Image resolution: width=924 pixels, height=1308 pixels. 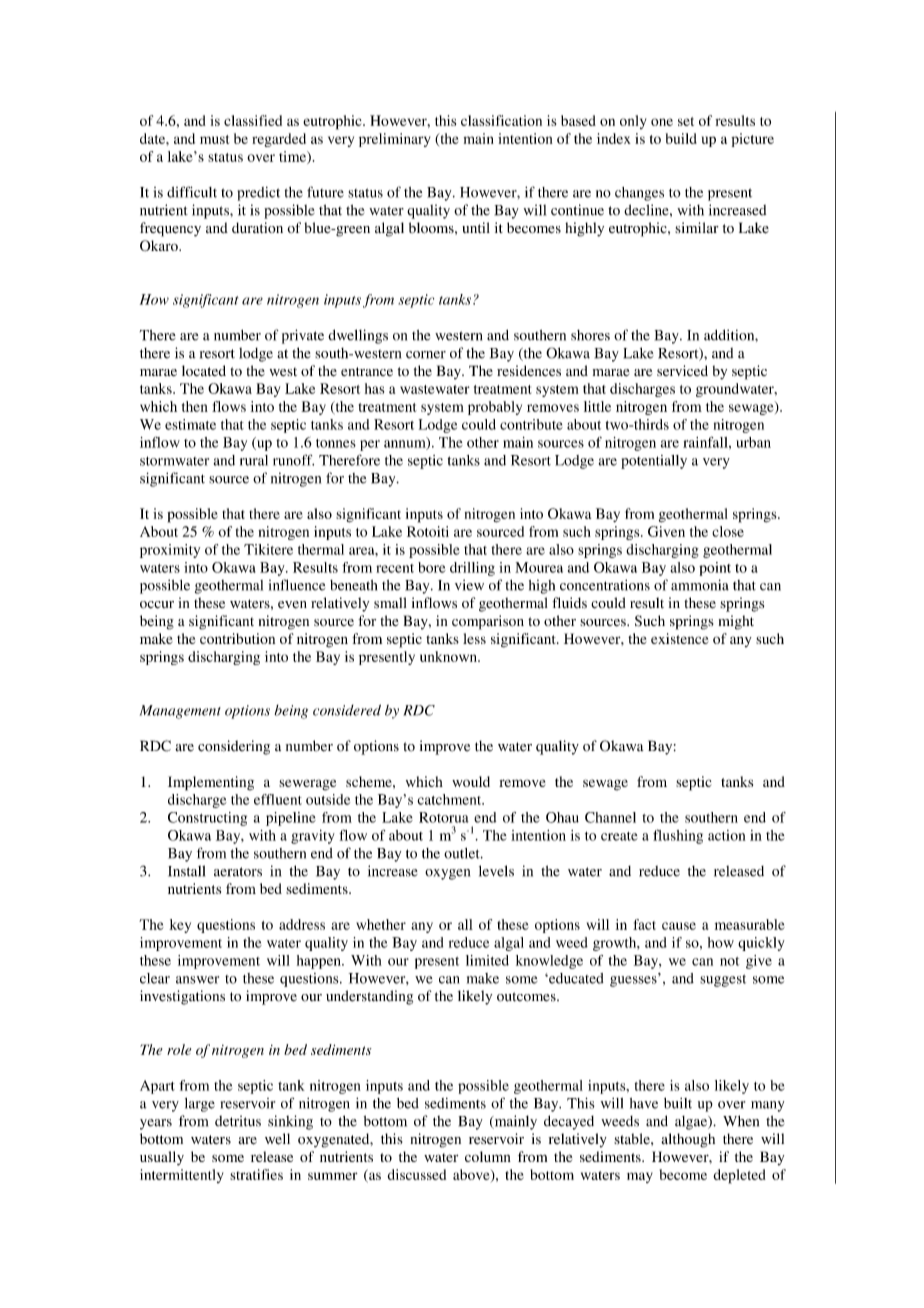 I want to click on although, so click(x=688, y=1140).
